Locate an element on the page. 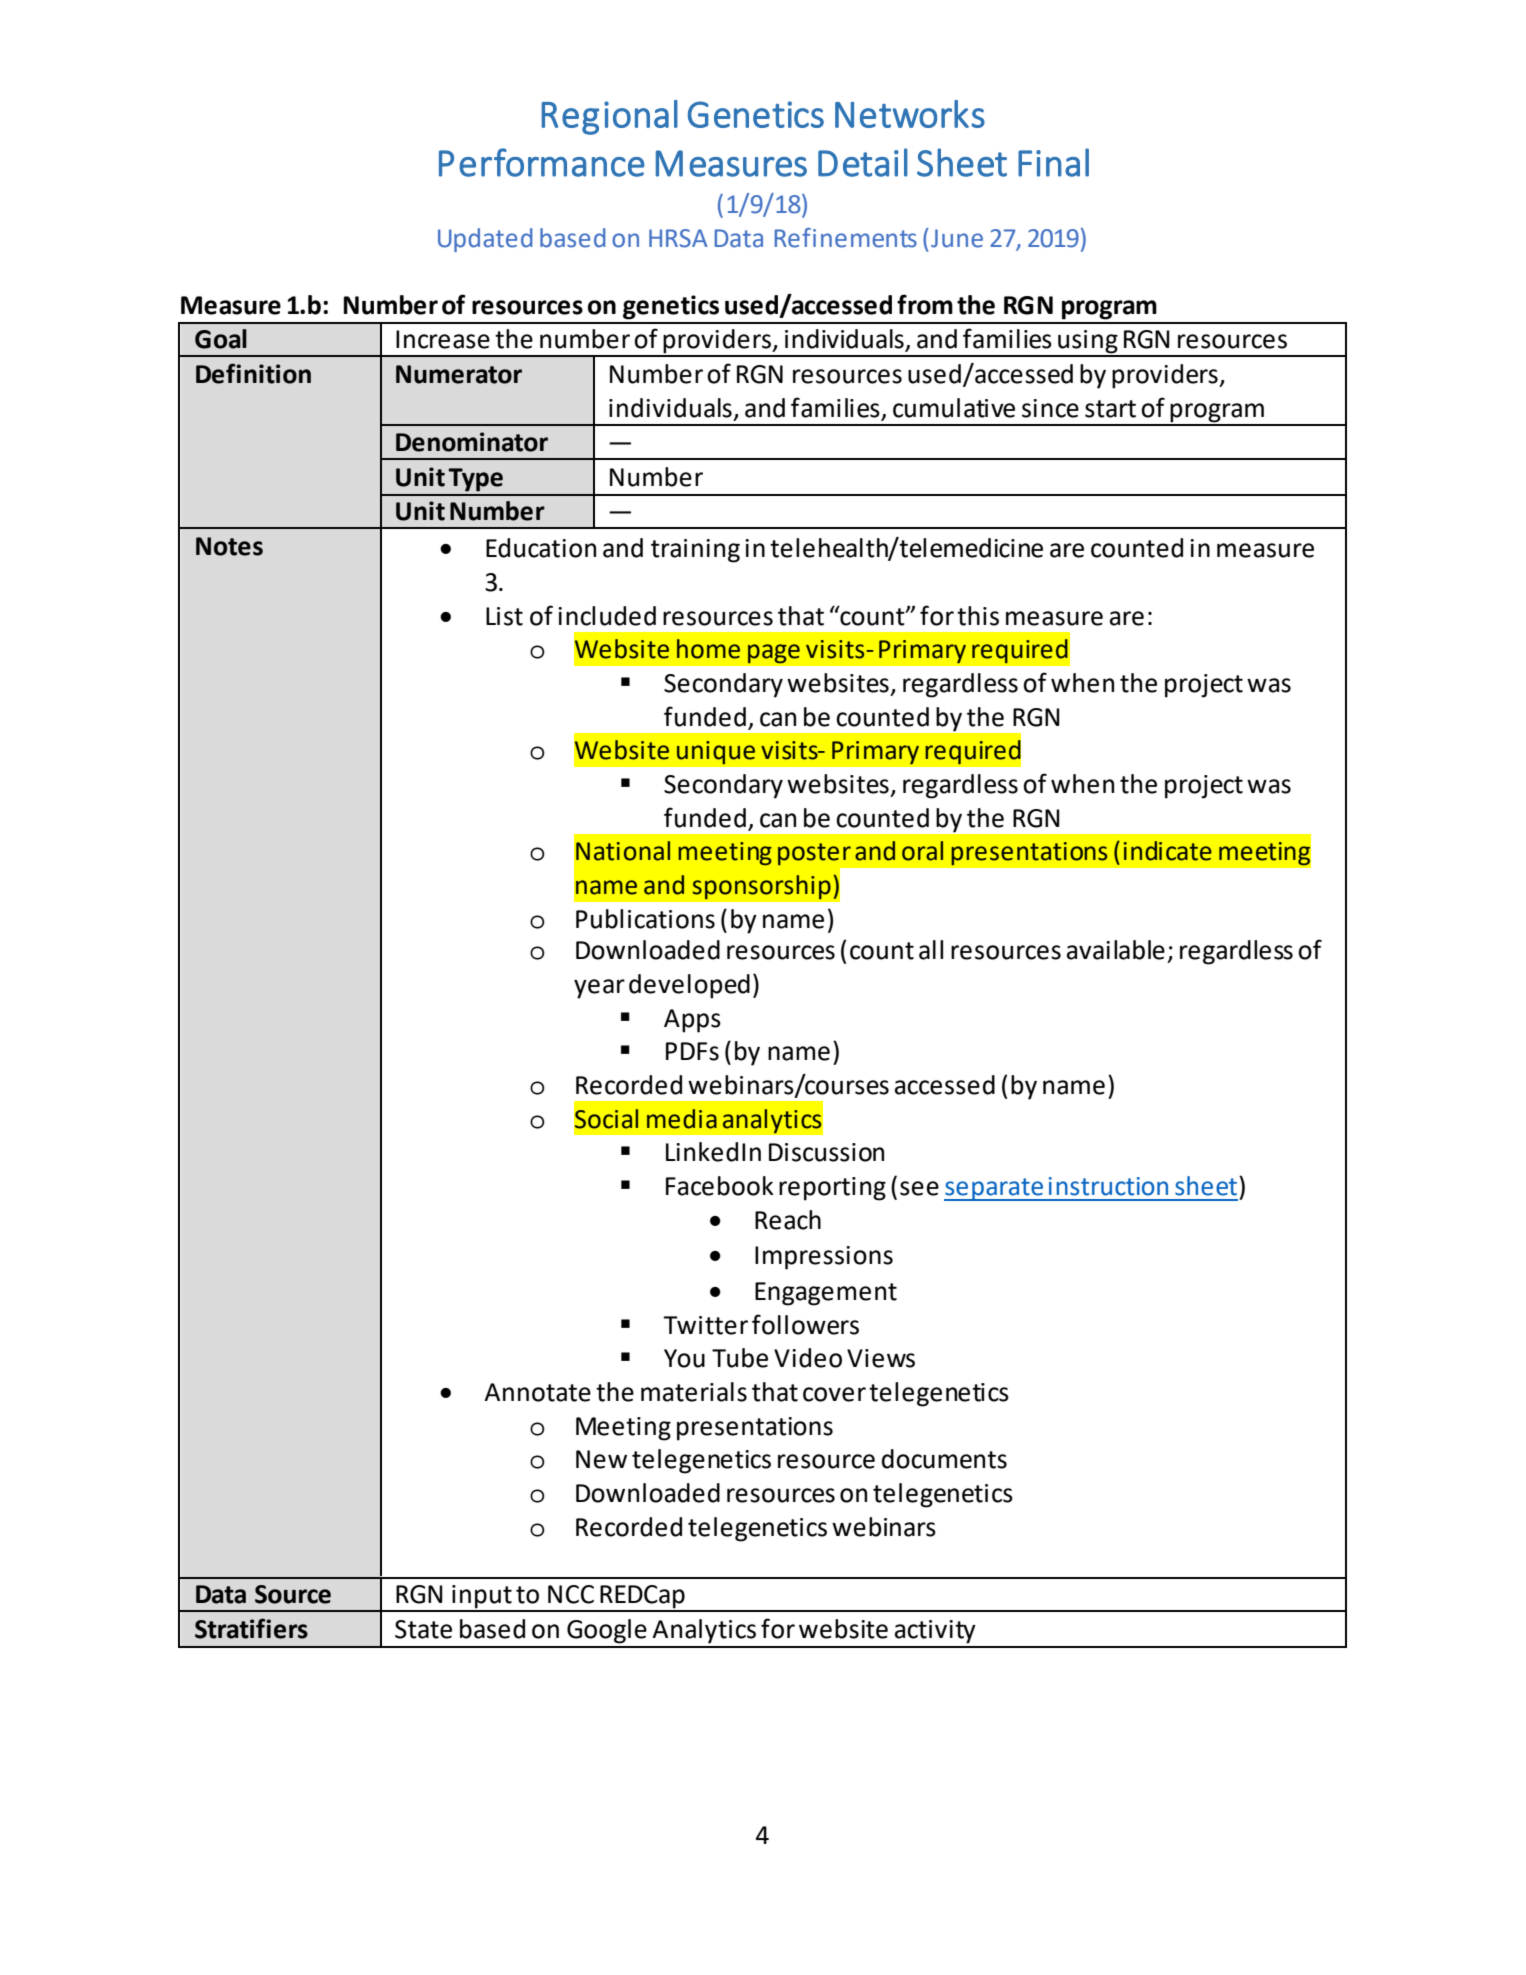 The width and height of the document is (1526, 1975). media is located at coordinates (682, 1119).
